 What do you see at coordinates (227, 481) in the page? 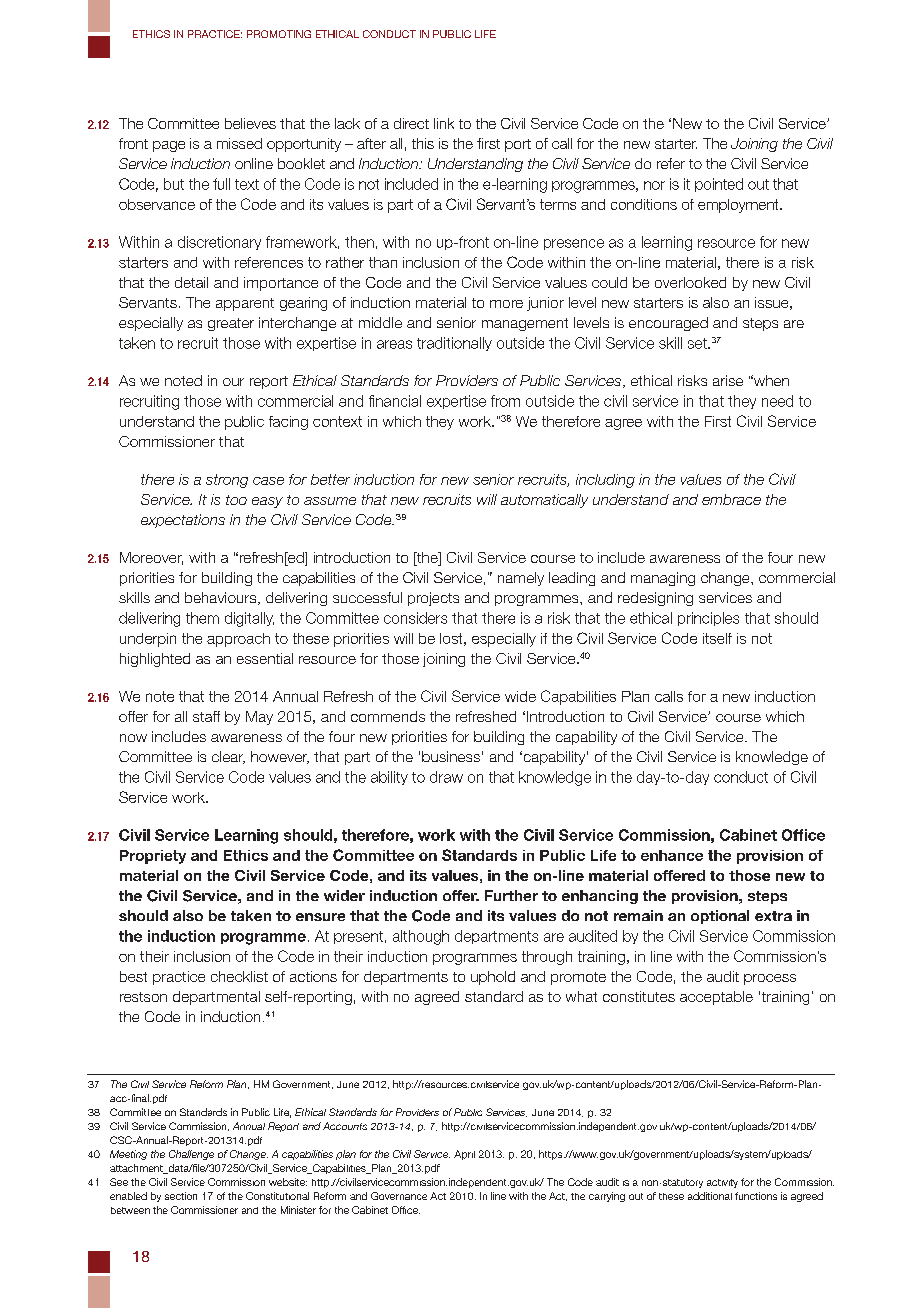
I see `strong` at bounding box center [227, 481].
